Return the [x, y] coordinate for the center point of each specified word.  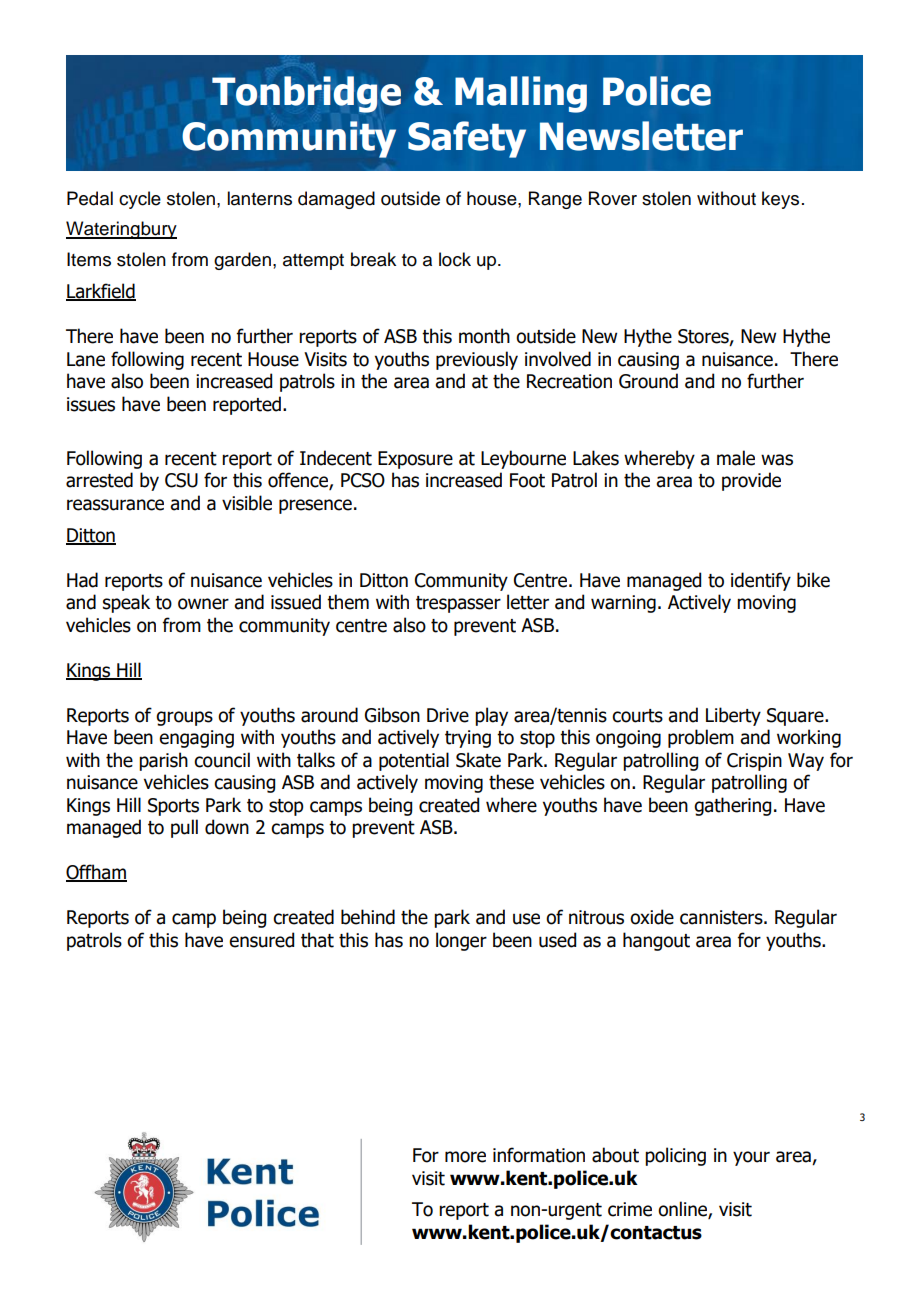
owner [203, 604]
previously [477, 360]
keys [780, 200]
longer [461, 941]
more [465, 1157]
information [539, 1155]
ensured [261, 940]
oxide [652, 917]
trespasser [458, 604]
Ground [648, 381]
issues [91, 404]
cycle [140, 200]
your [751, 1158]
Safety [467, 139]
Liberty [733, 716]
